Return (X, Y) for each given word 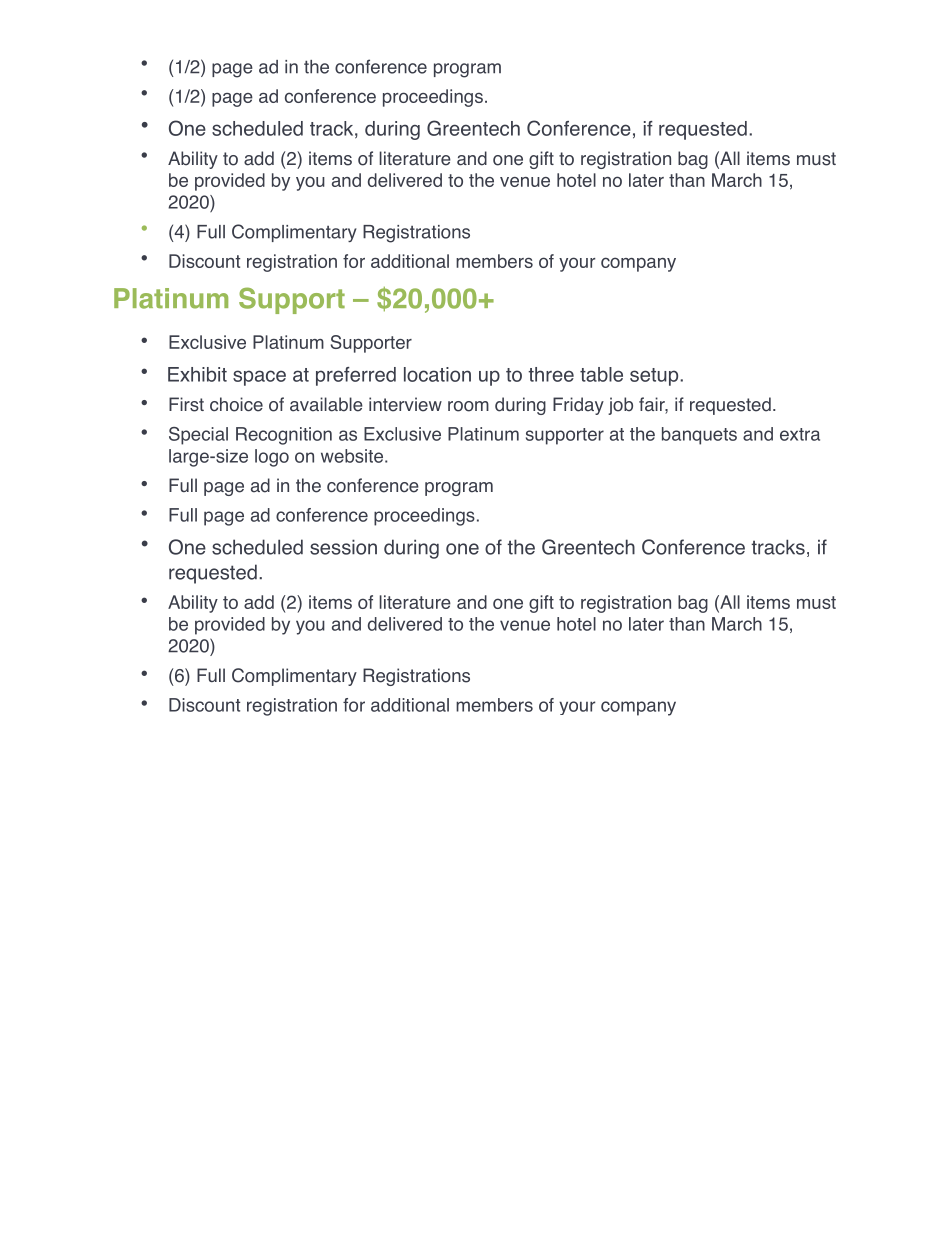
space (259, 378)
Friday (578, 406)
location (437, 374)
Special (198, 436)
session (343, 547)
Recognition (284, 436)
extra (800, 434)
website (352, 456)
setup (655, 377)
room (468, 406)
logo (272, 458)
